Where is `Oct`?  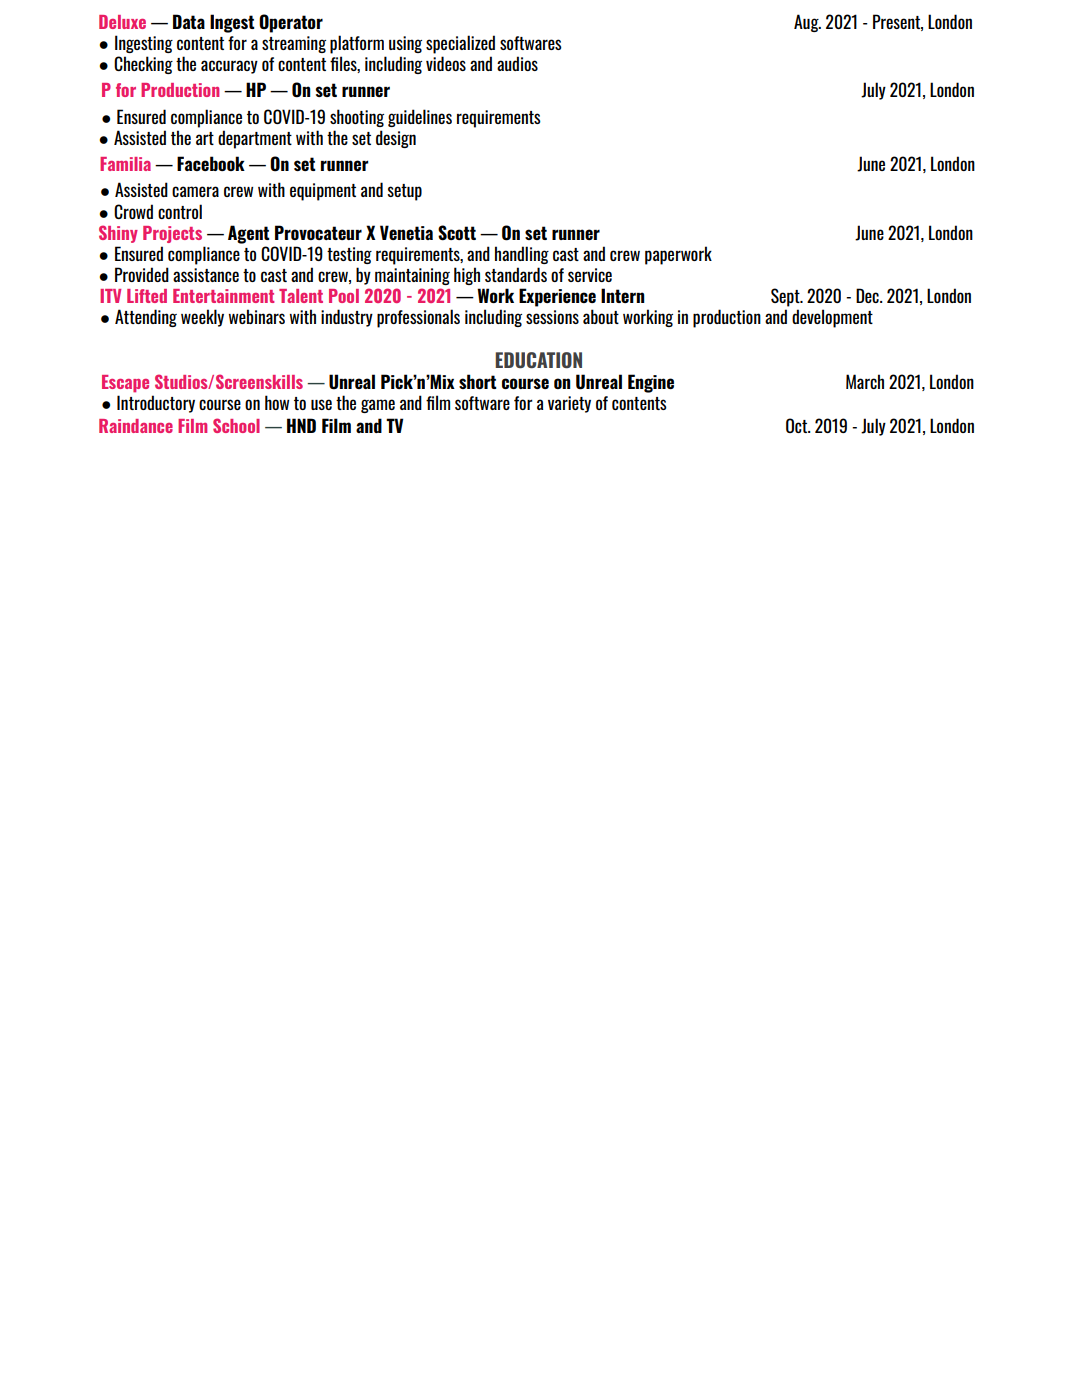 Oct is located at coordinates (798, 425).
